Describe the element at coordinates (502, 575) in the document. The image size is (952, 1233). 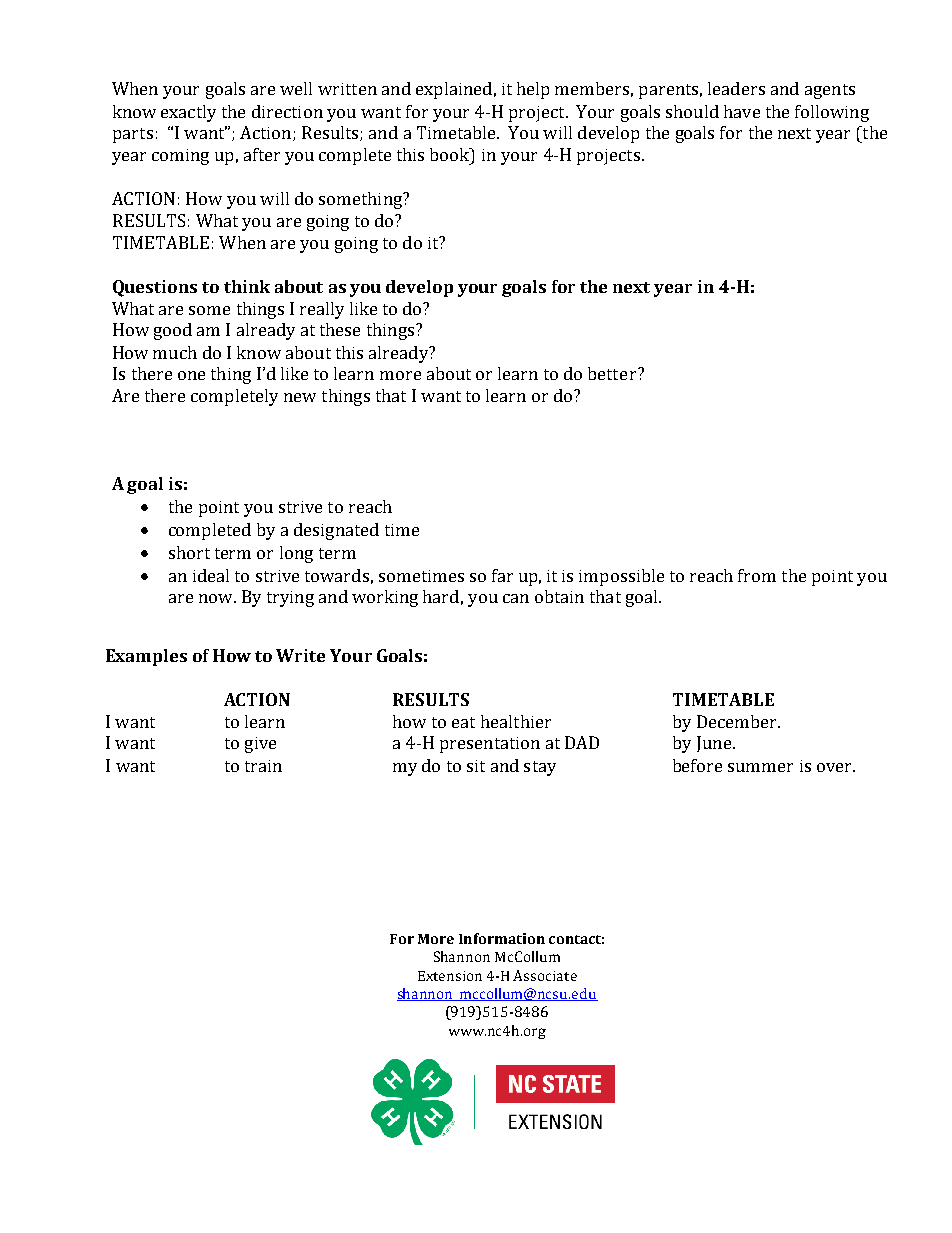
I see `far` at that location.
